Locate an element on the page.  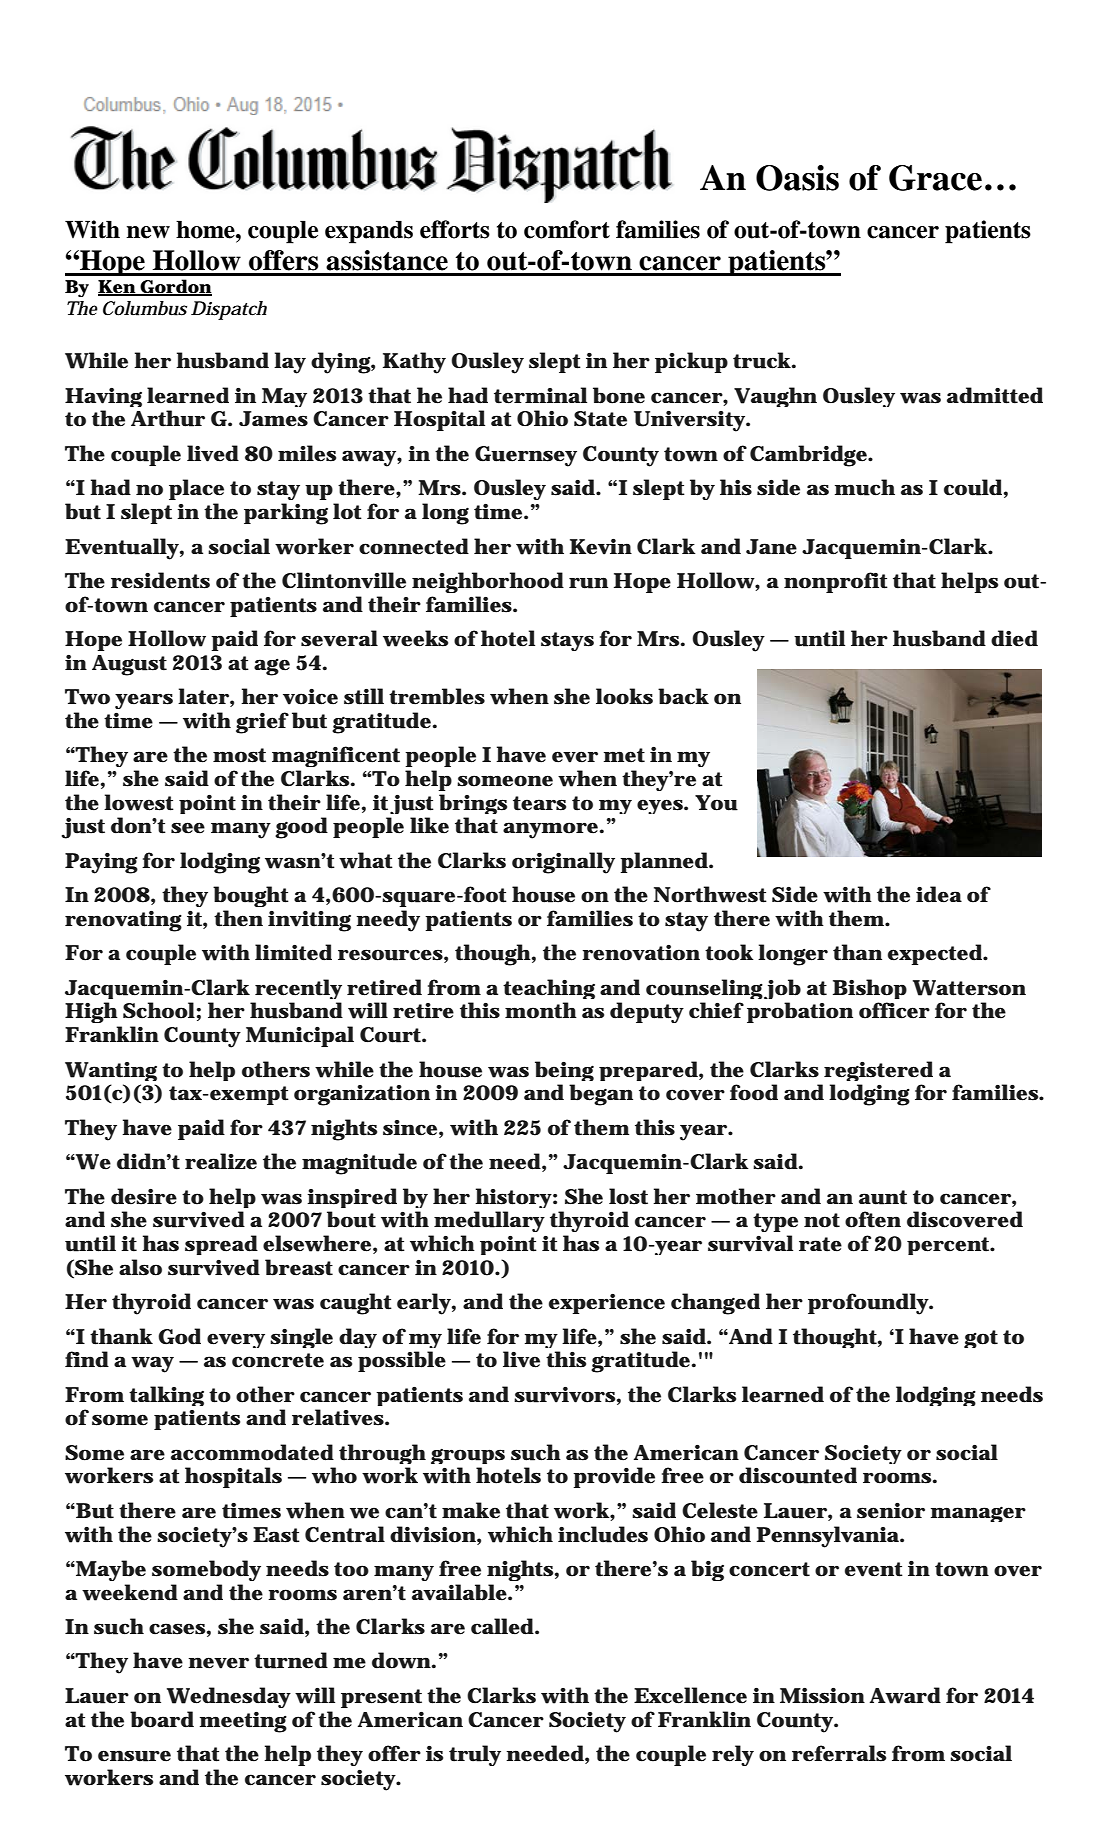
expected is located at coordinates (936, 954).
